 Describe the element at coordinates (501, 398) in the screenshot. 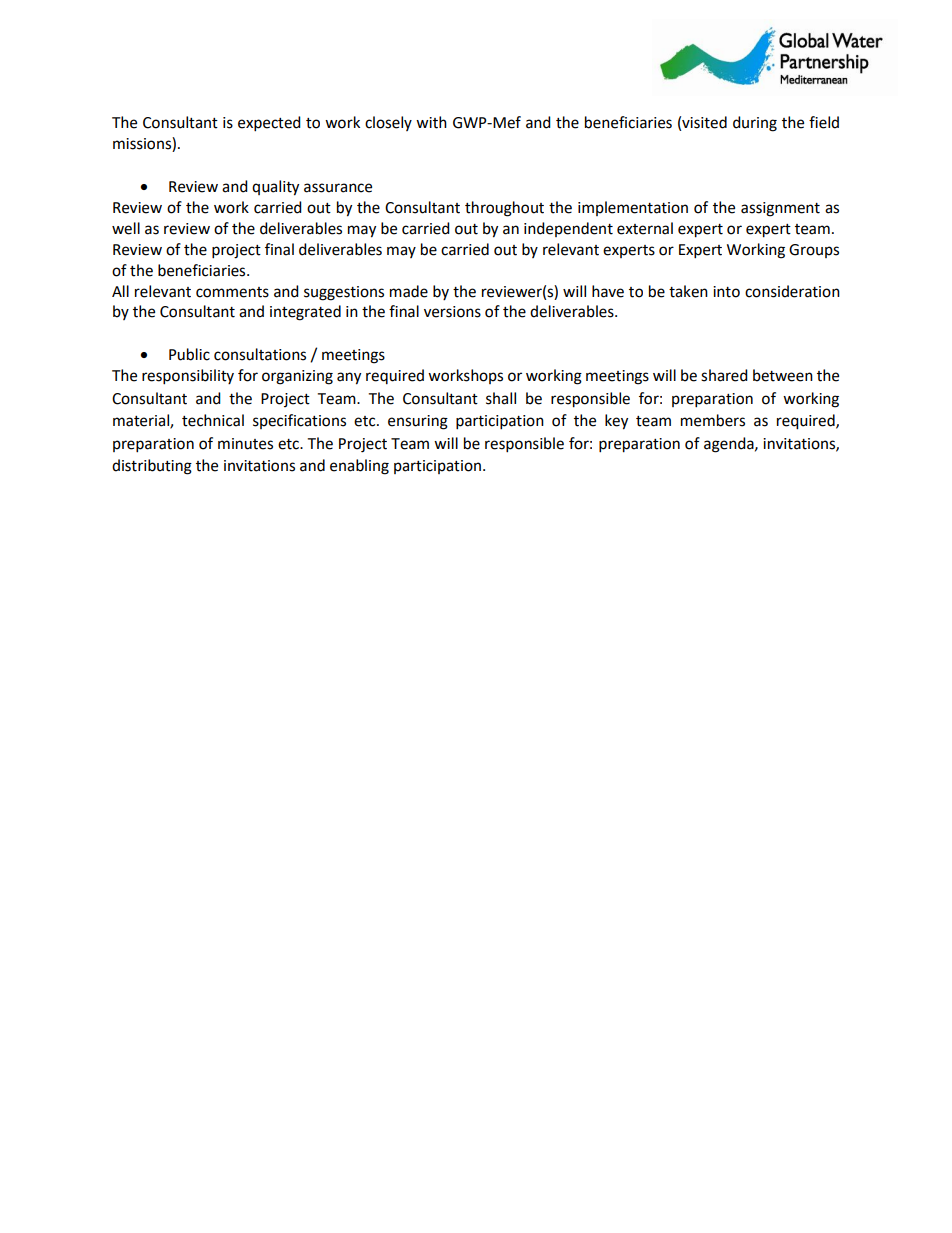

I see `shall` at that location.
